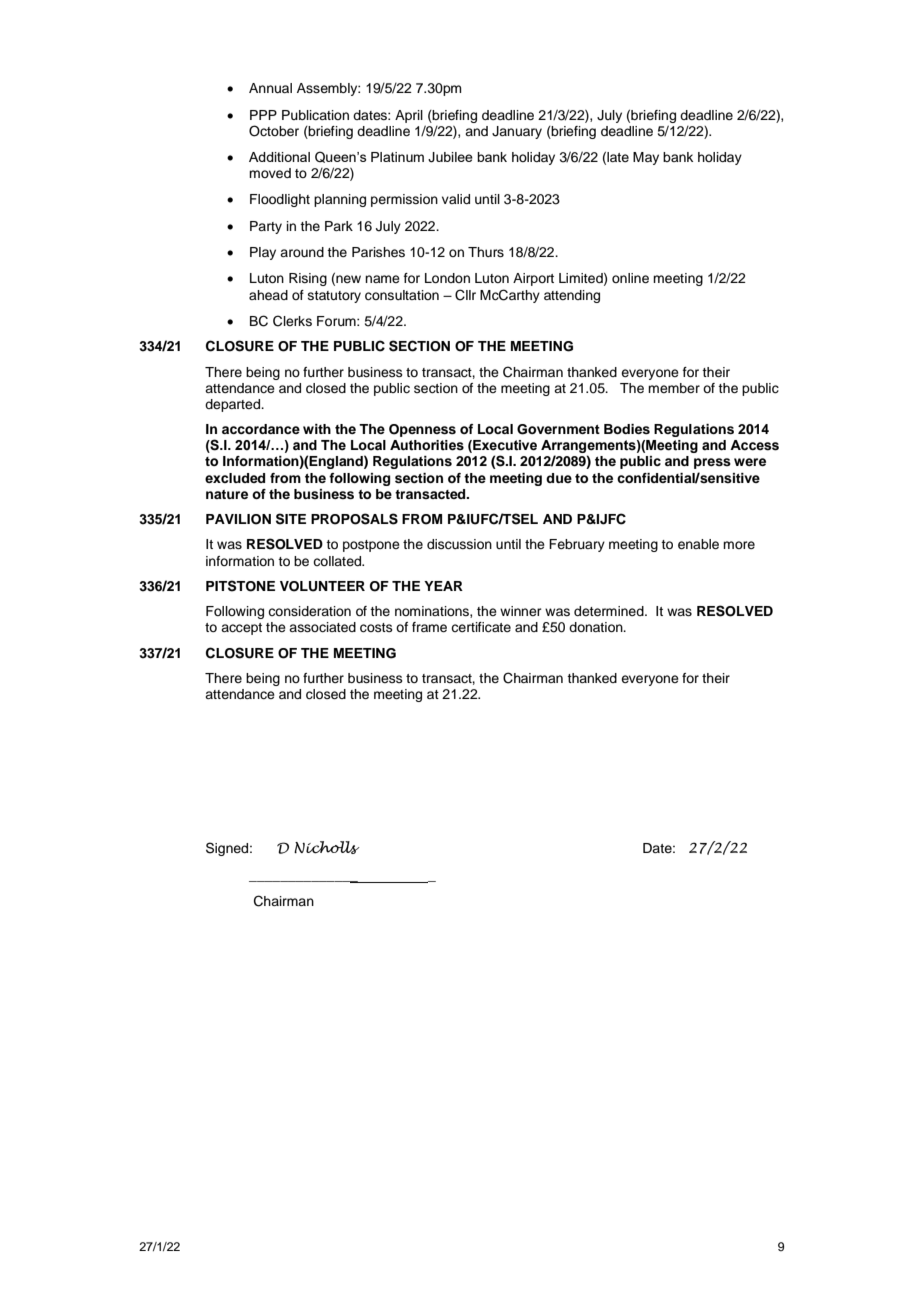 The height and width of the page is (1308, 924). Describe the element at coordinates (572, 296) in the page. I see `attending` at that location.
